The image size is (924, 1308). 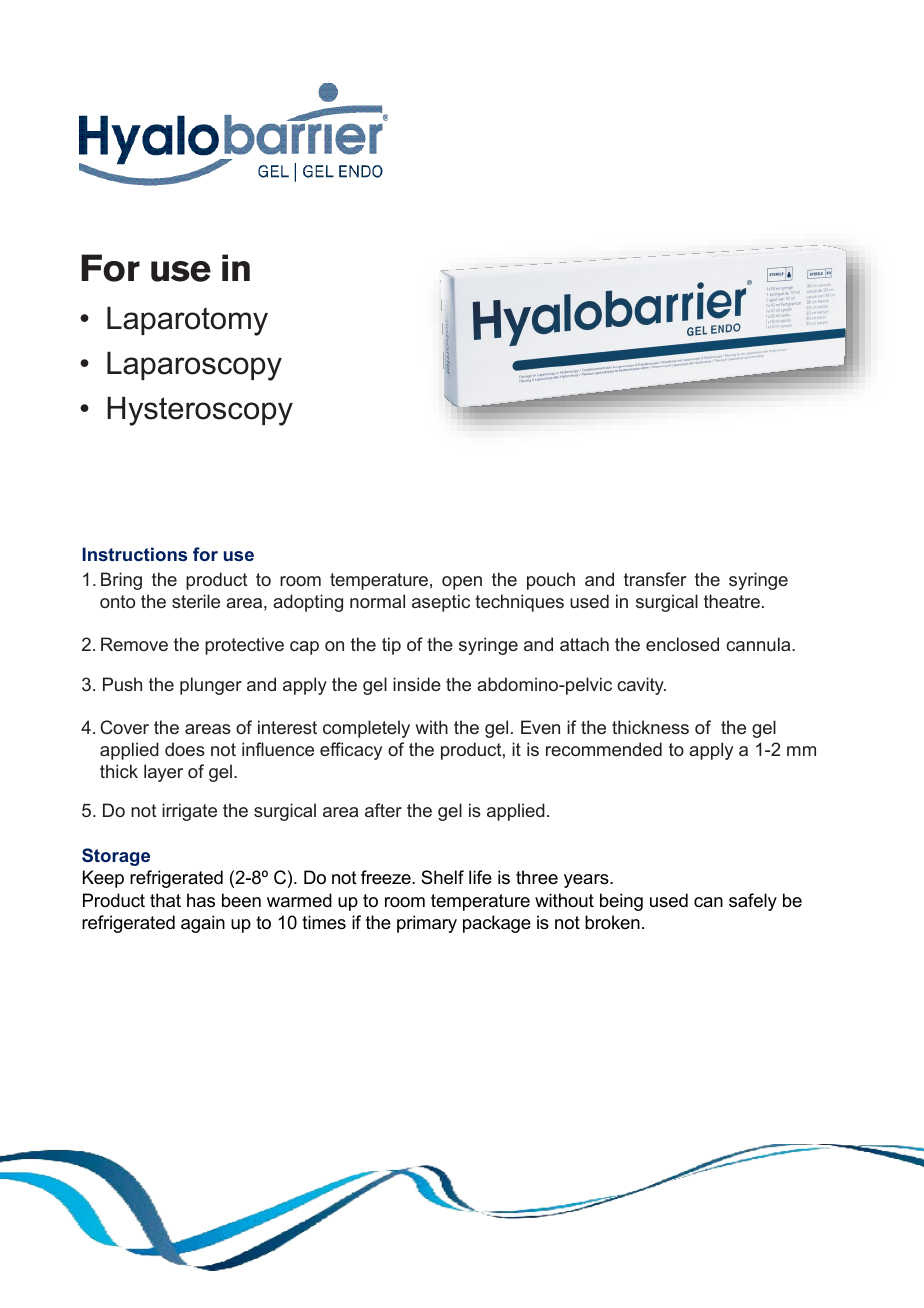 I want to click on transfer, so click(x=655, y=579).
